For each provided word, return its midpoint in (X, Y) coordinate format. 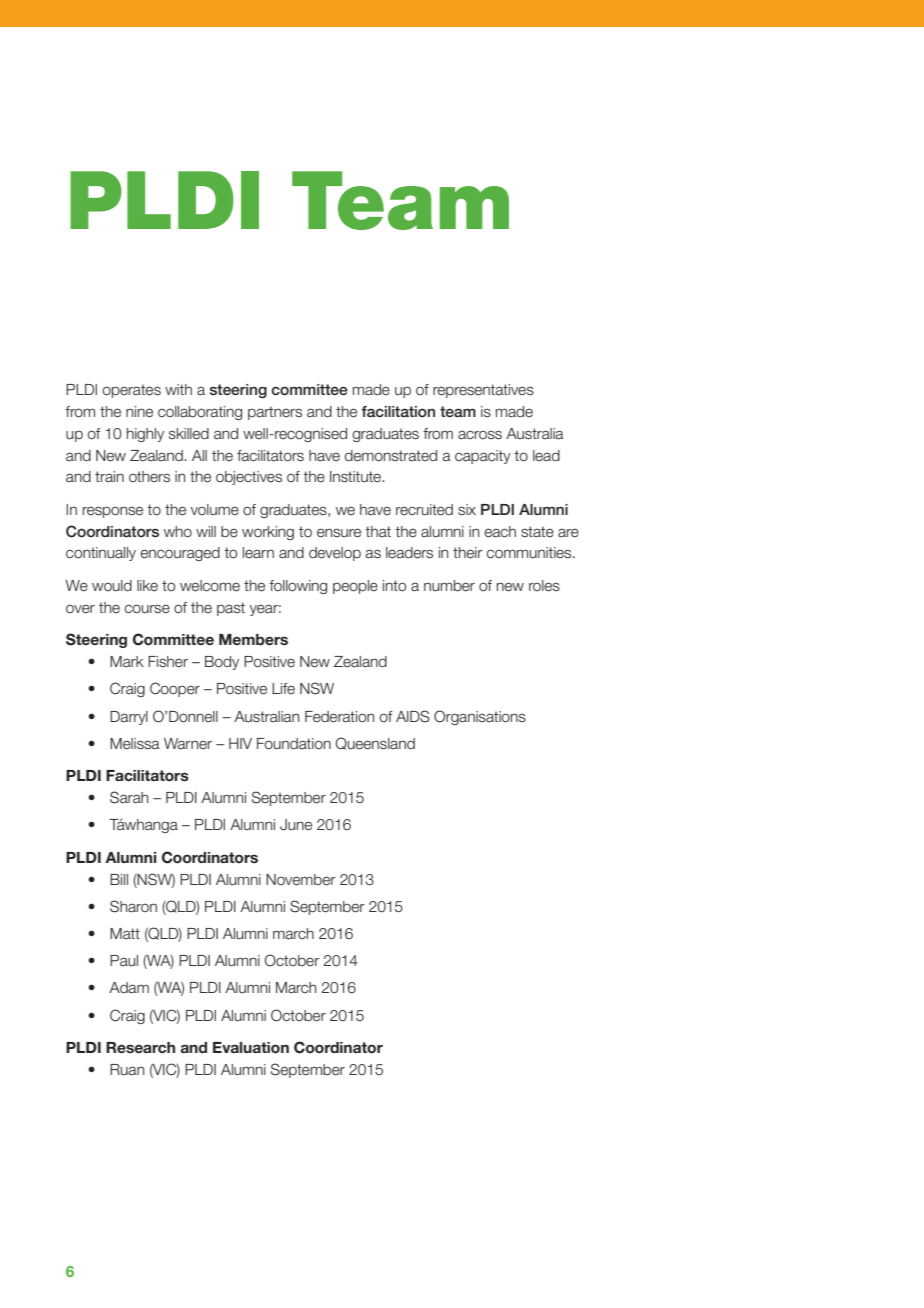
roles (544, 586)
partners (275, 413)
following (298, 587)
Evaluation (251, 1048)
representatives (483, 391)
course (147, 609)
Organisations (480, 717)
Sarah (129, 797)
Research (140, 1047)
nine (139, 412)
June (296, 825)
